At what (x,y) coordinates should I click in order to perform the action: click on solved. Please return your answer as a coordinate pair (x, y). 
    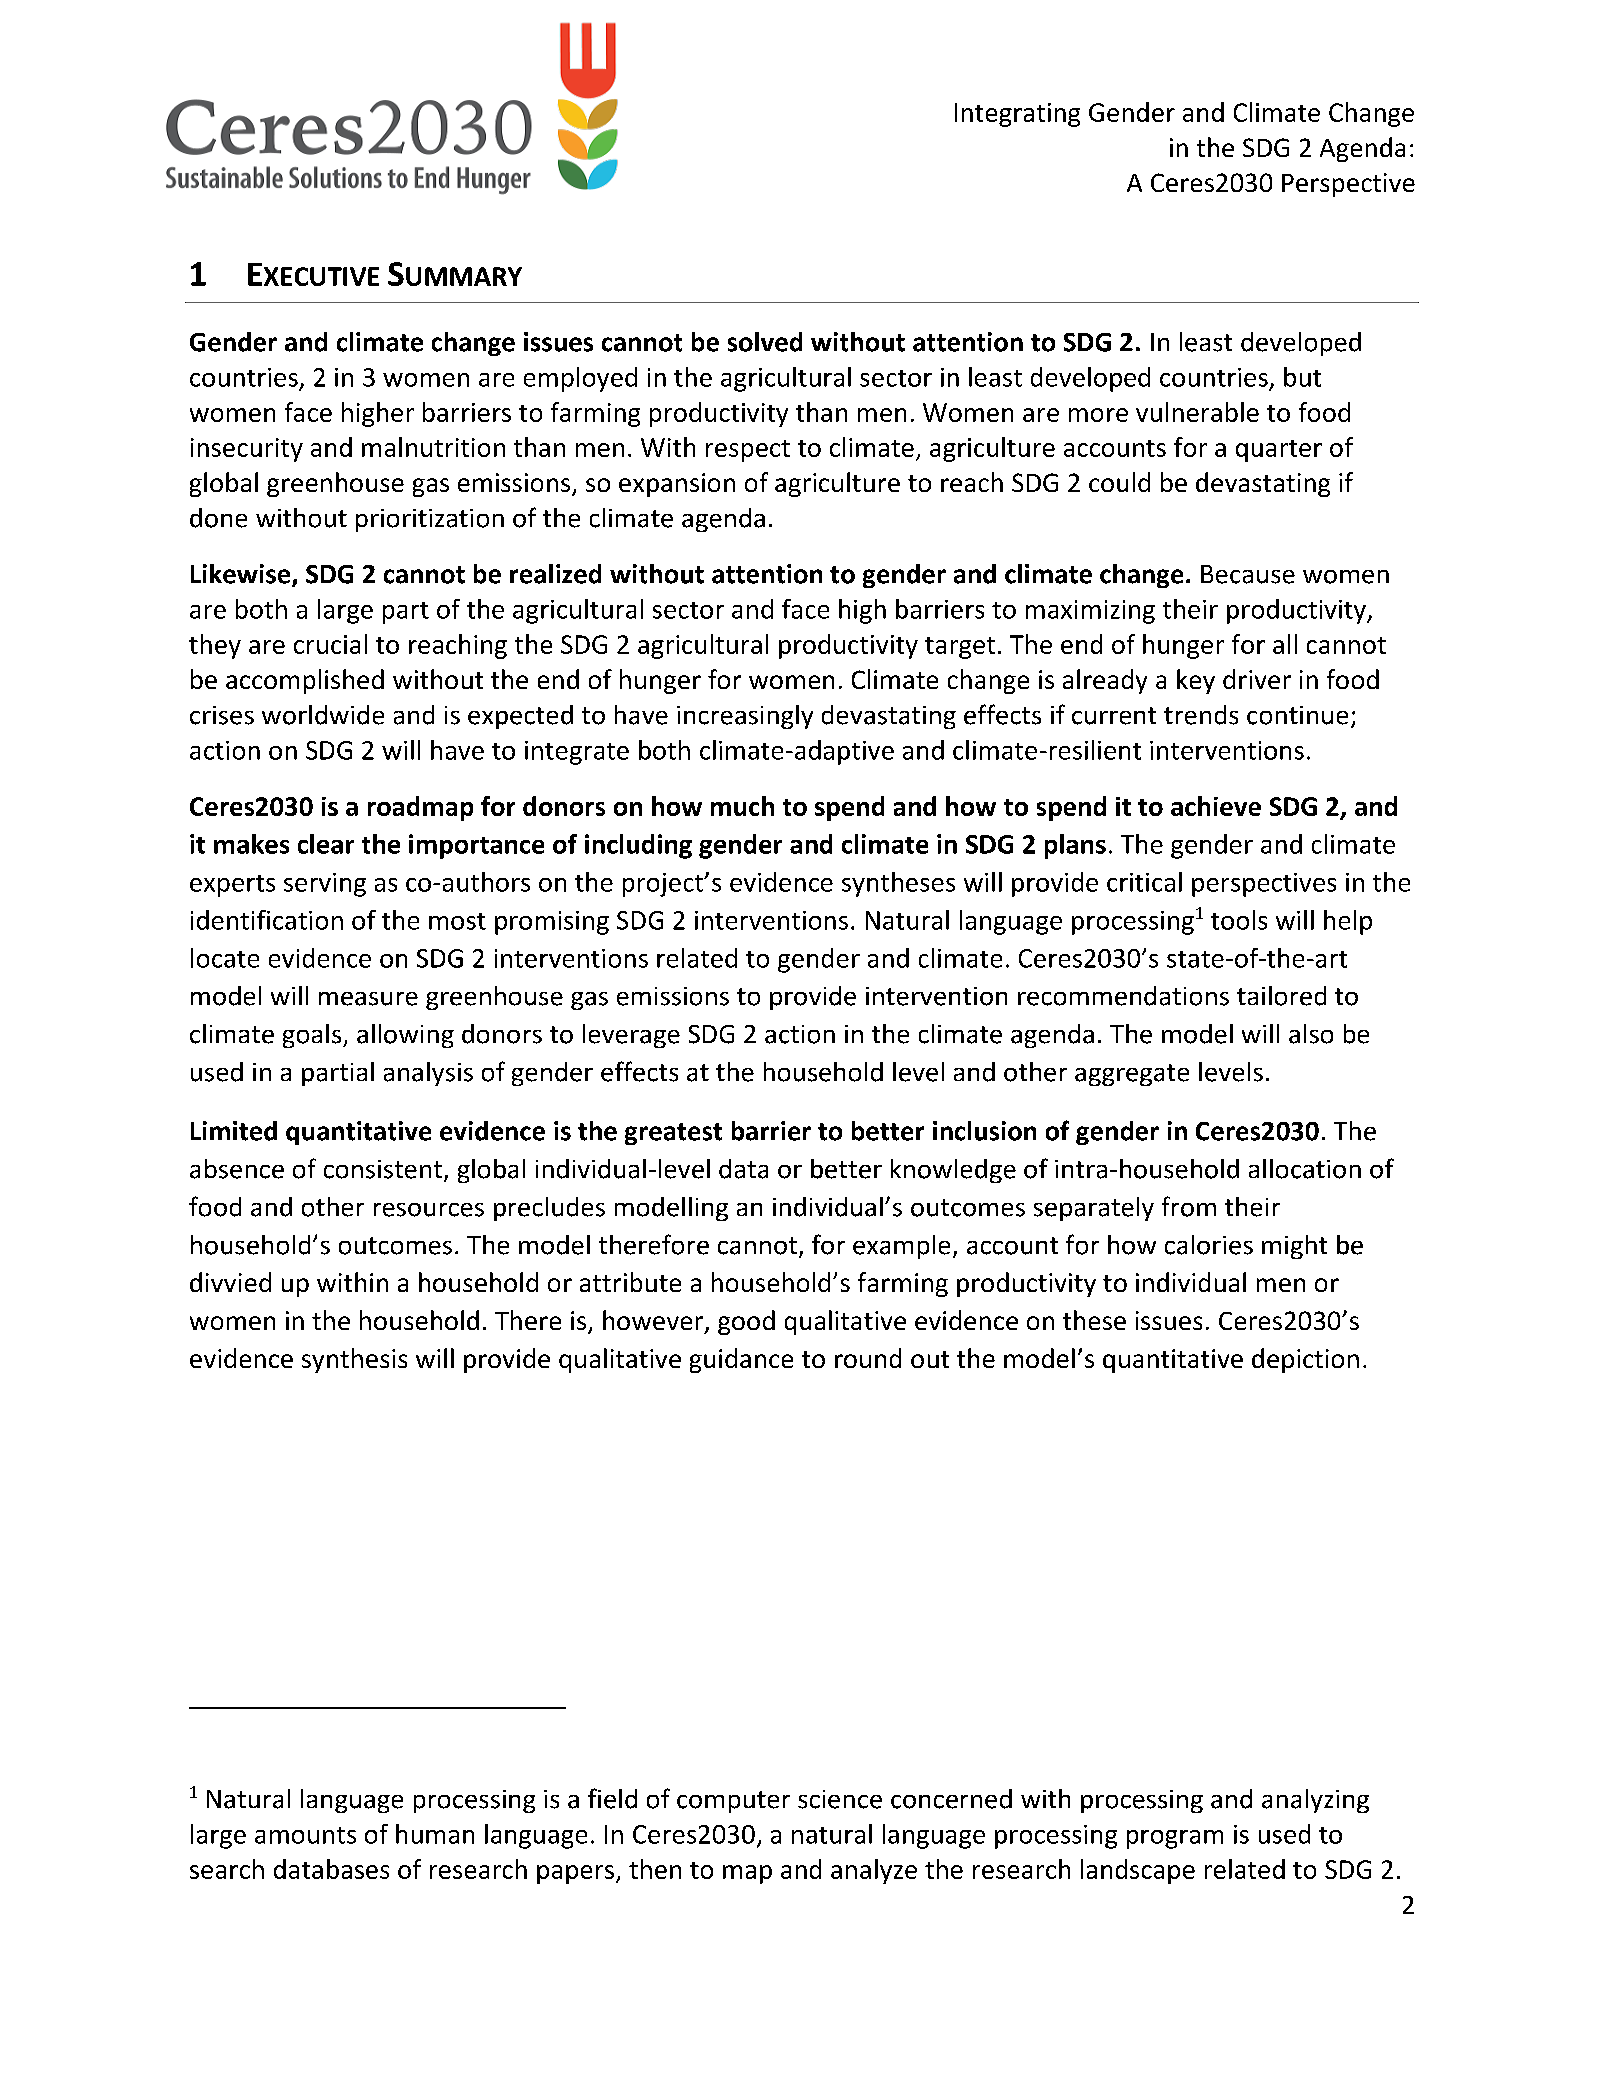
    Looking at the image, I should click on (765, 342).
